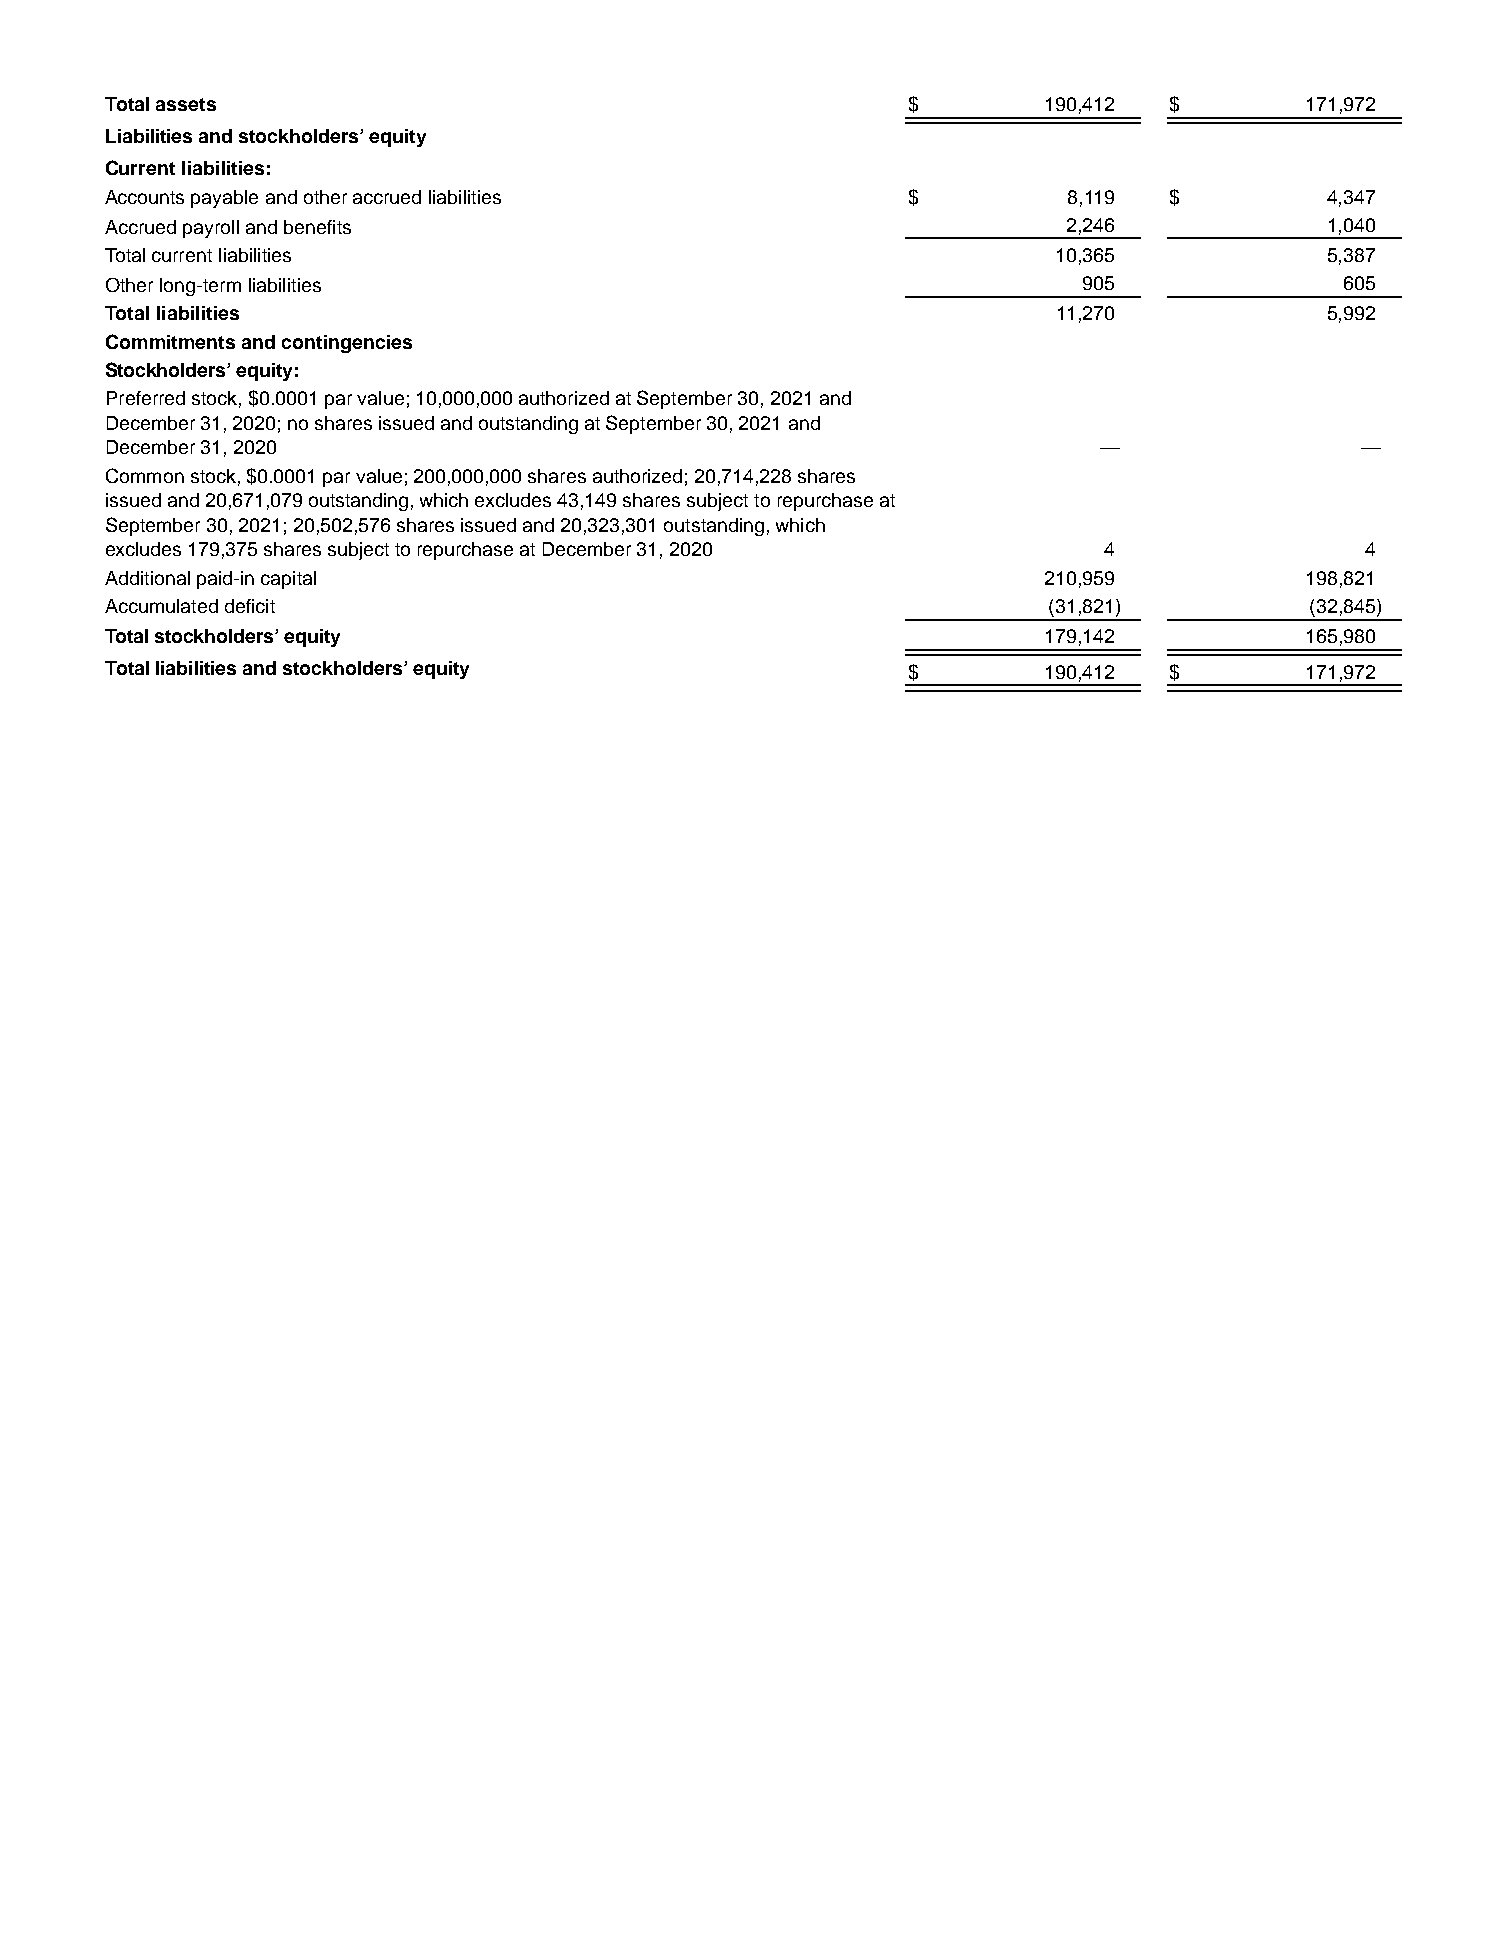 Image resolution: width=1505 pixels, height=1948 pixels. What do you see at coordinates (211, 229) in the document?
I see `payroll` at bounding box center [211, 229].
